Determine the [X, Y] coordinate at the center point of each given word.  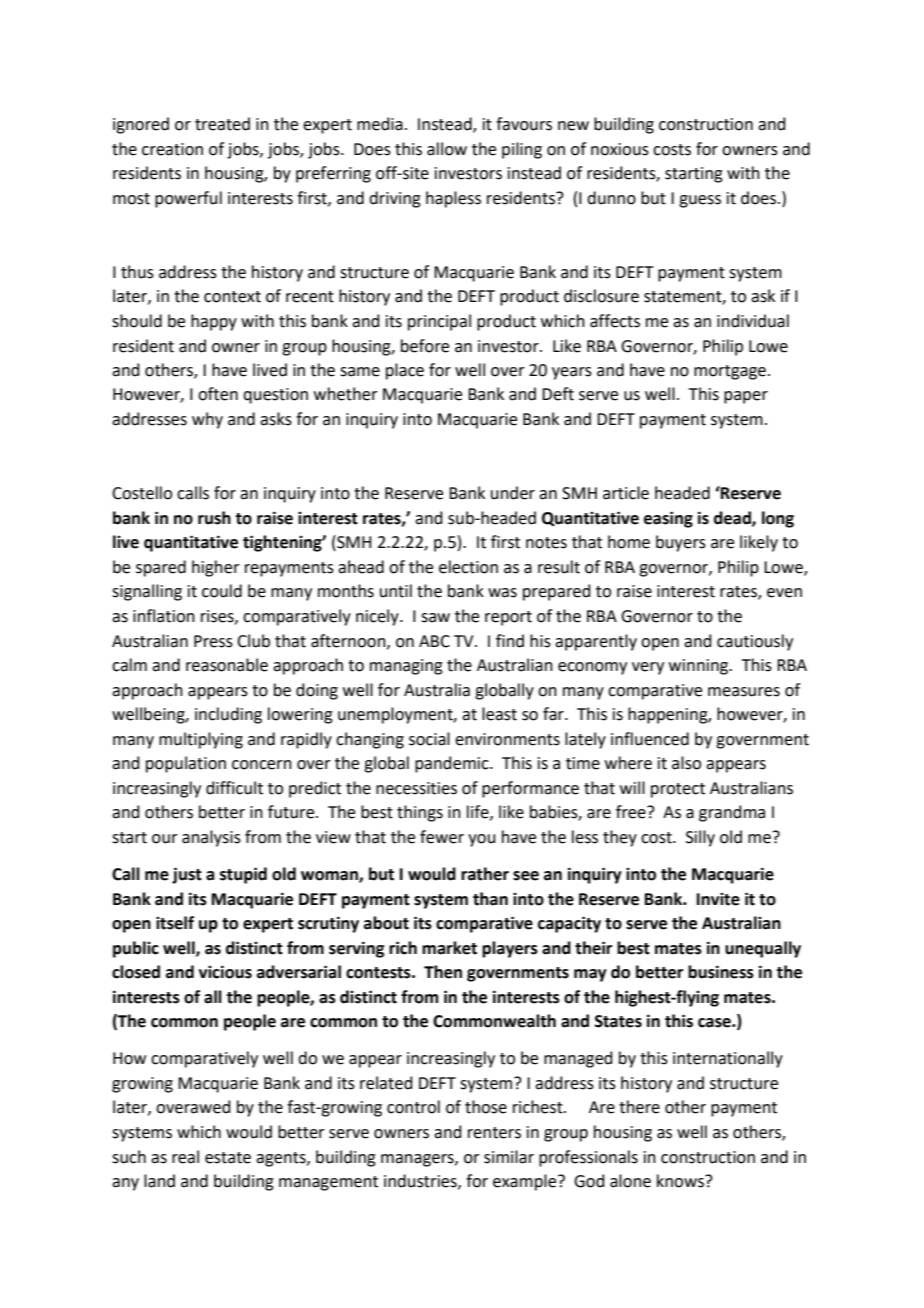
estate [228, 1158]
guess [700, 201]
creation [172, 149]
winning [700, 667]
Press [213, 641]
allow [447, 149]
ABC [434, 641]
